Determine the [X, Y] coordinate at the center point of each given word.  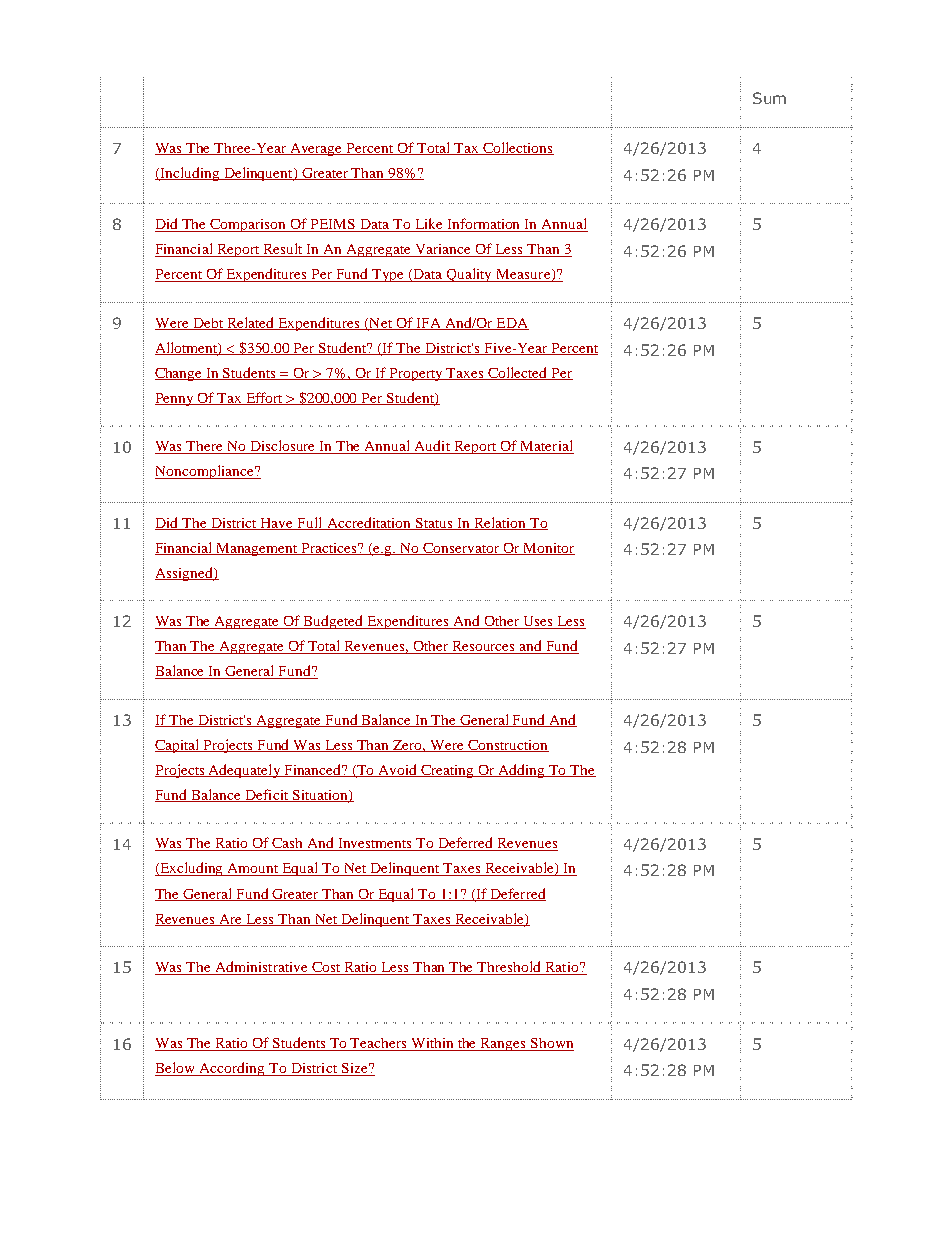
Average [316, 149]
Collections [517, 148]
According [232, 1069]
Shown [551, 1044]
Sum [769, 98]
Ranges [504, 1044]
